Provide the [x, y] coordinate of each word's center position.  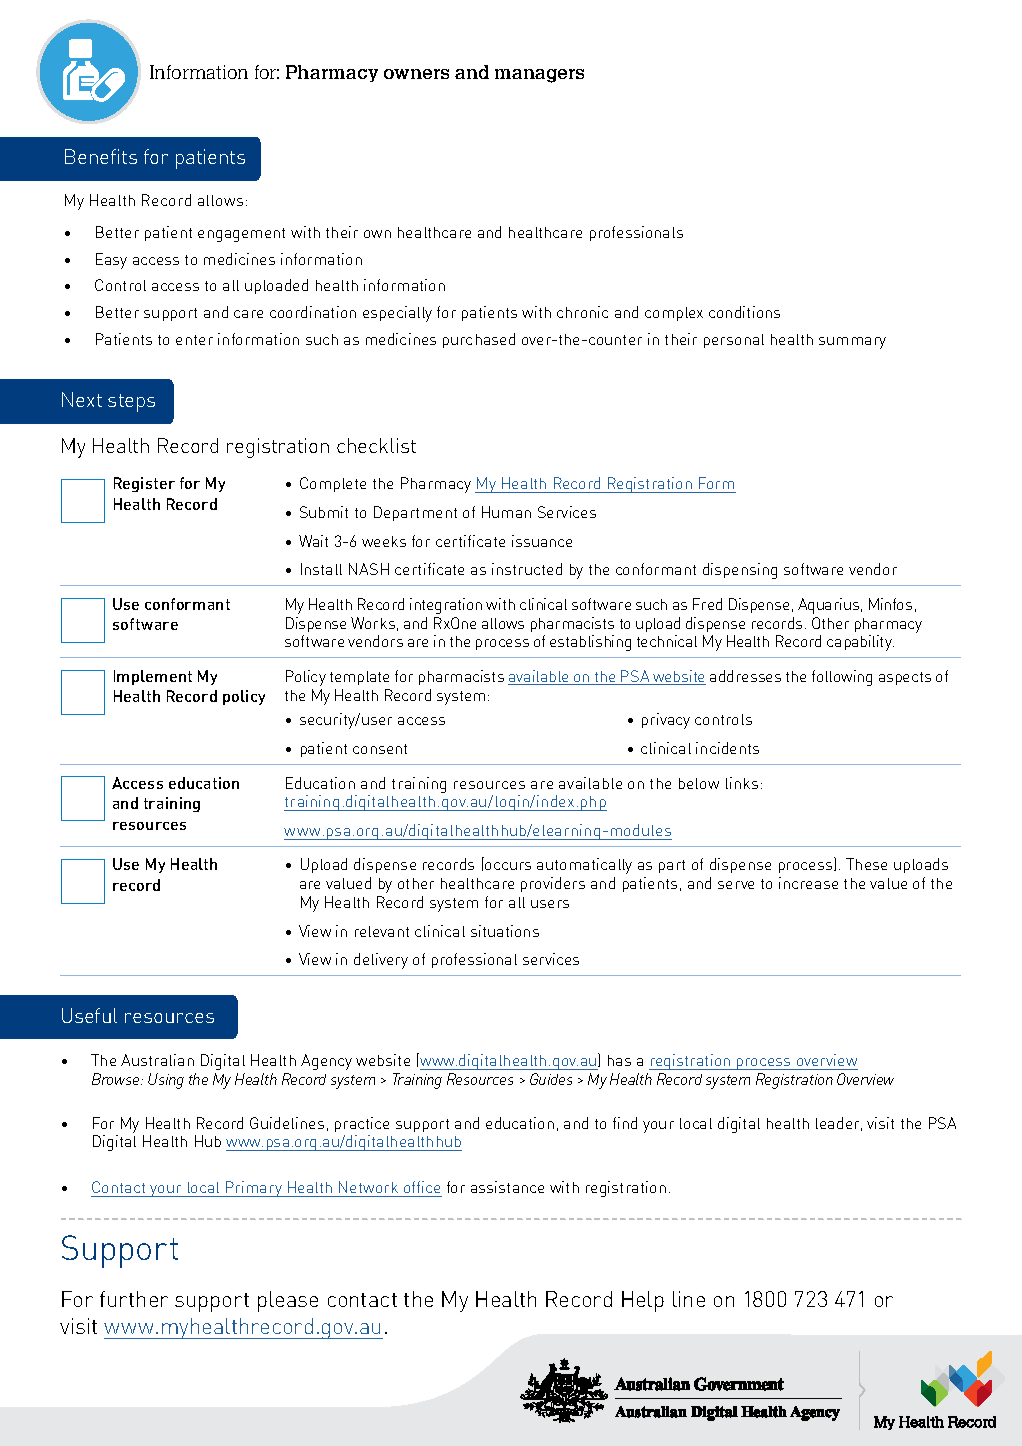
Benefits [101, 156]
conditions [744, 312]
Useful [89, 1015]
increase [808, 883]
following [842, 678]
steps [131, 403]
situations [505, 931]
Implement [153, 677]
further [134, 1299]
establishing [590, 643]
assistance [507, 1187]
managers [539, 76]
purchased [479, 340]
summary [852, 343]
